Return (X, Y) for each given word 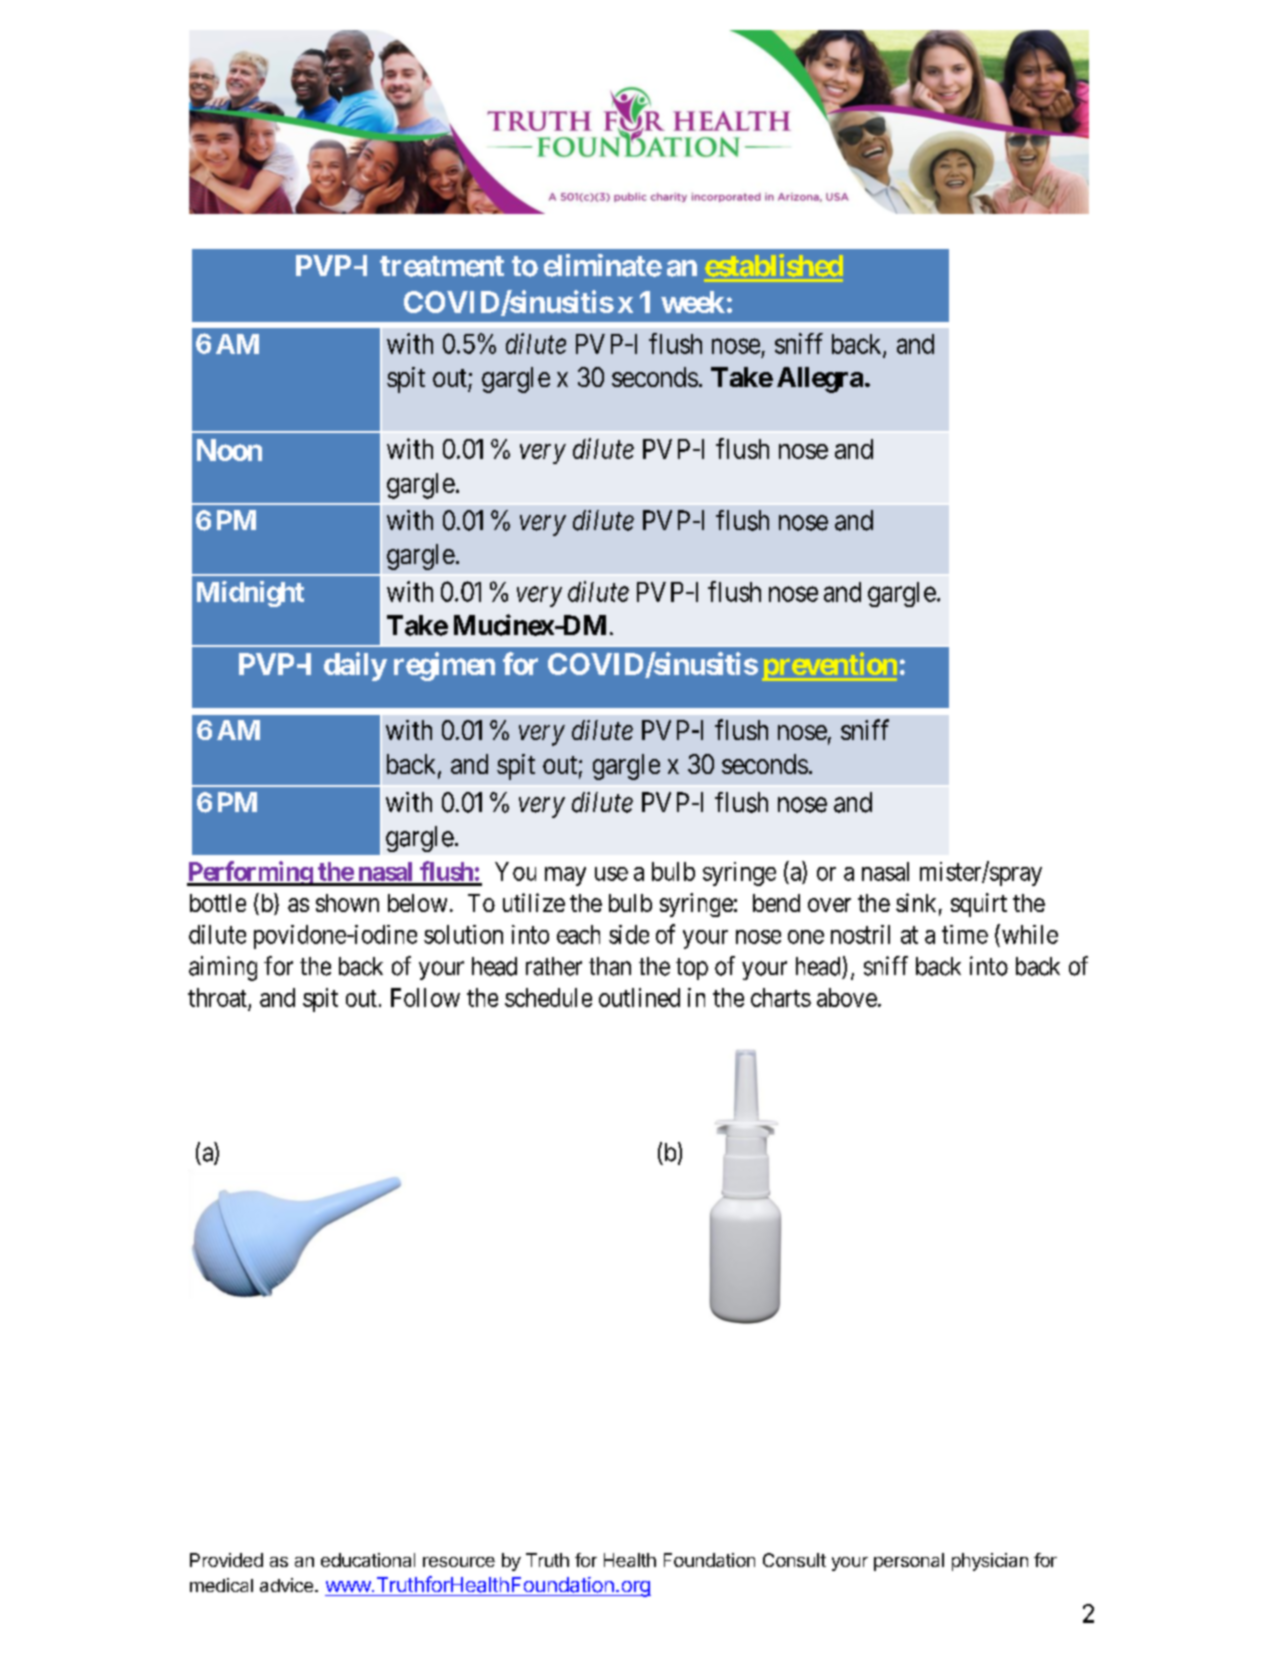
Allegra (820, 380)
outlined (639, 997)
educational (368, 1560)
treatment (442, 266)
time (965, 934)
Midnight (250, 594)
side (629, 934)
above (847, 997)
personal (909, 1562)
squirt (979, 905)
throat (217, 997)
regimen (444, 666)
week (693, 302)
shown (347, 903)
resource (459, 1562)
